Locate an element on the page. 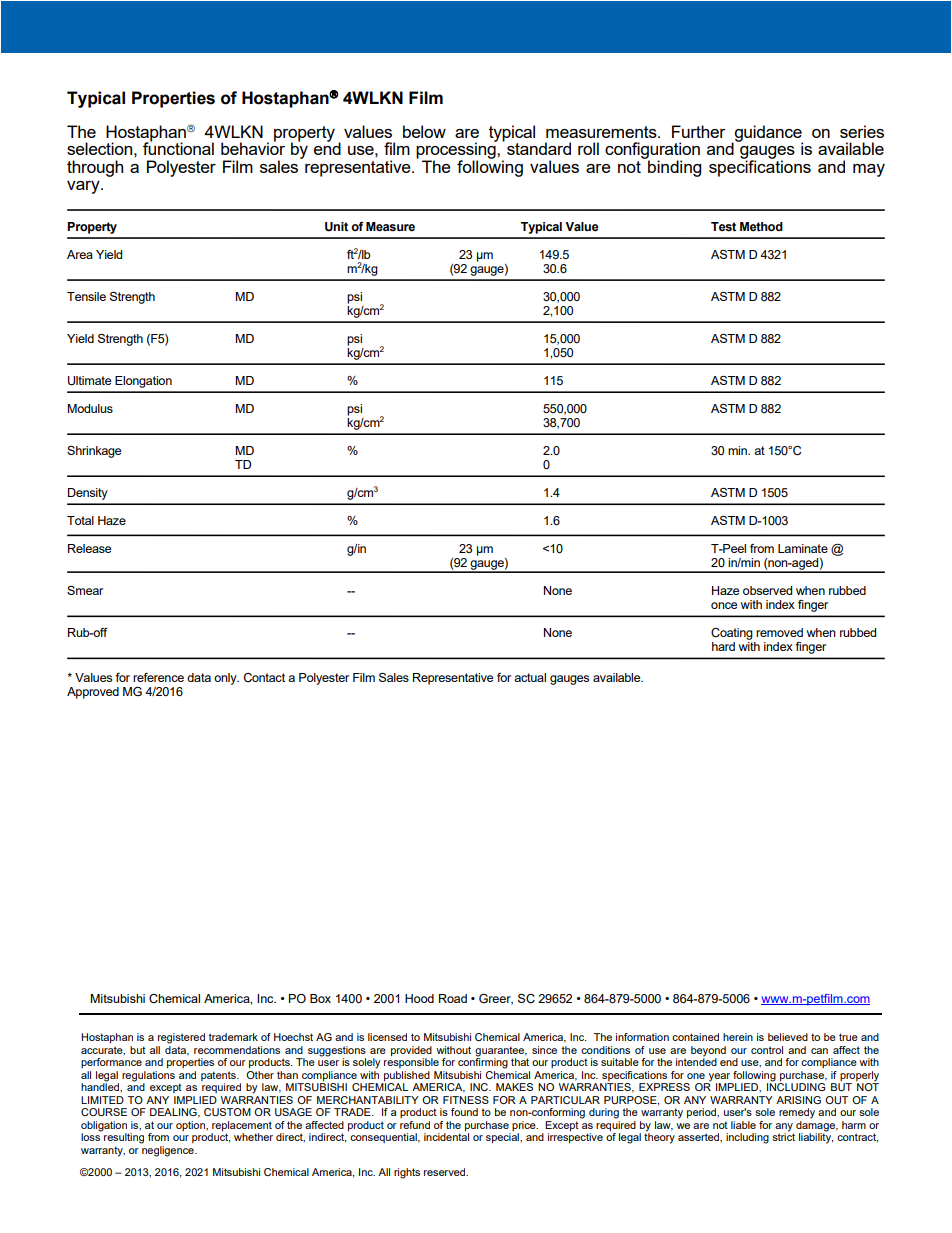  removed is located at coordinates (779, 632).
